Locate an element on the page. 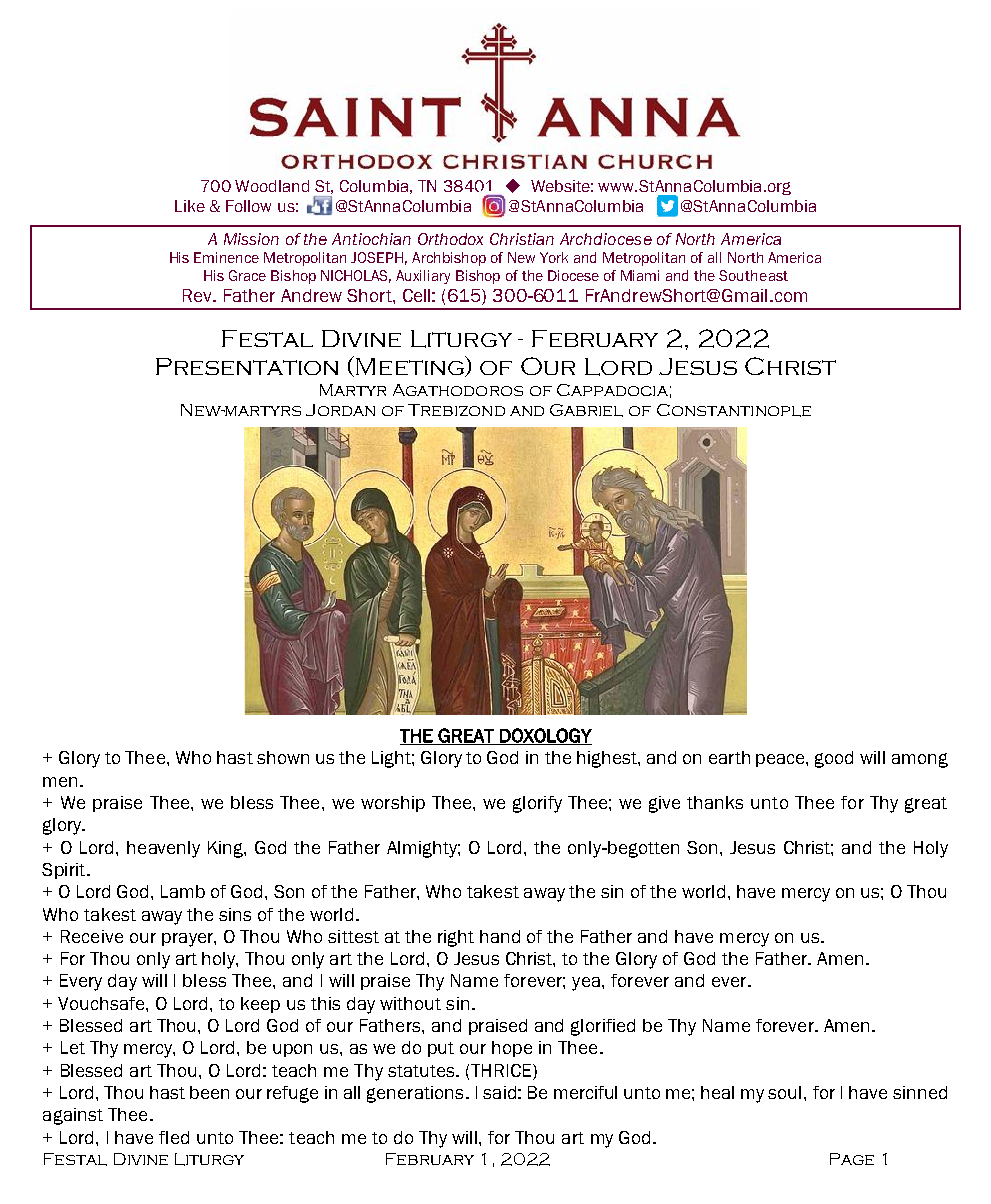  Lamb is located at coordinates (183, 891).
